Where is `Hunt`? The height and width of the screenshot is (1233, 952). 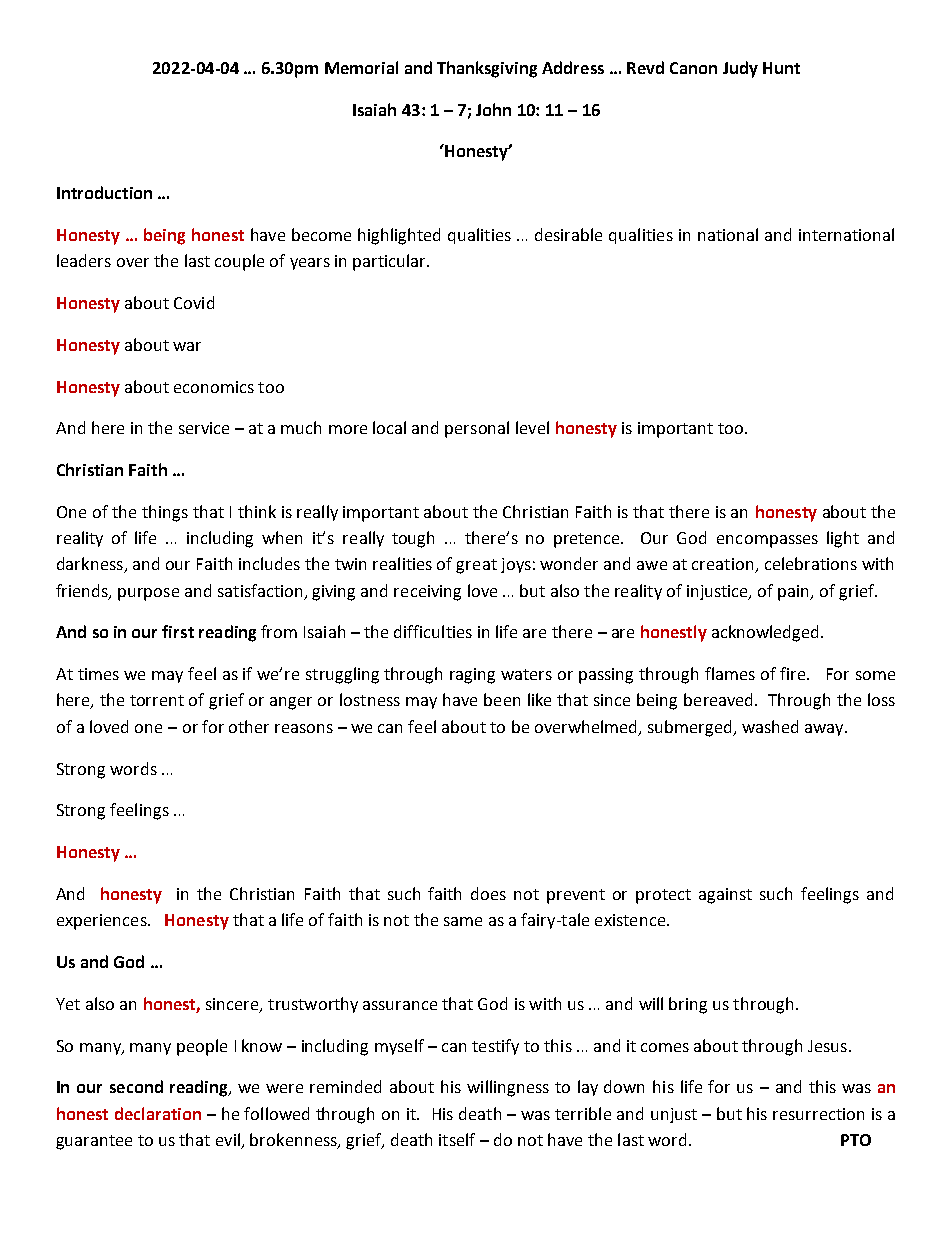 Hunt is located at coordinates (781, 68).
